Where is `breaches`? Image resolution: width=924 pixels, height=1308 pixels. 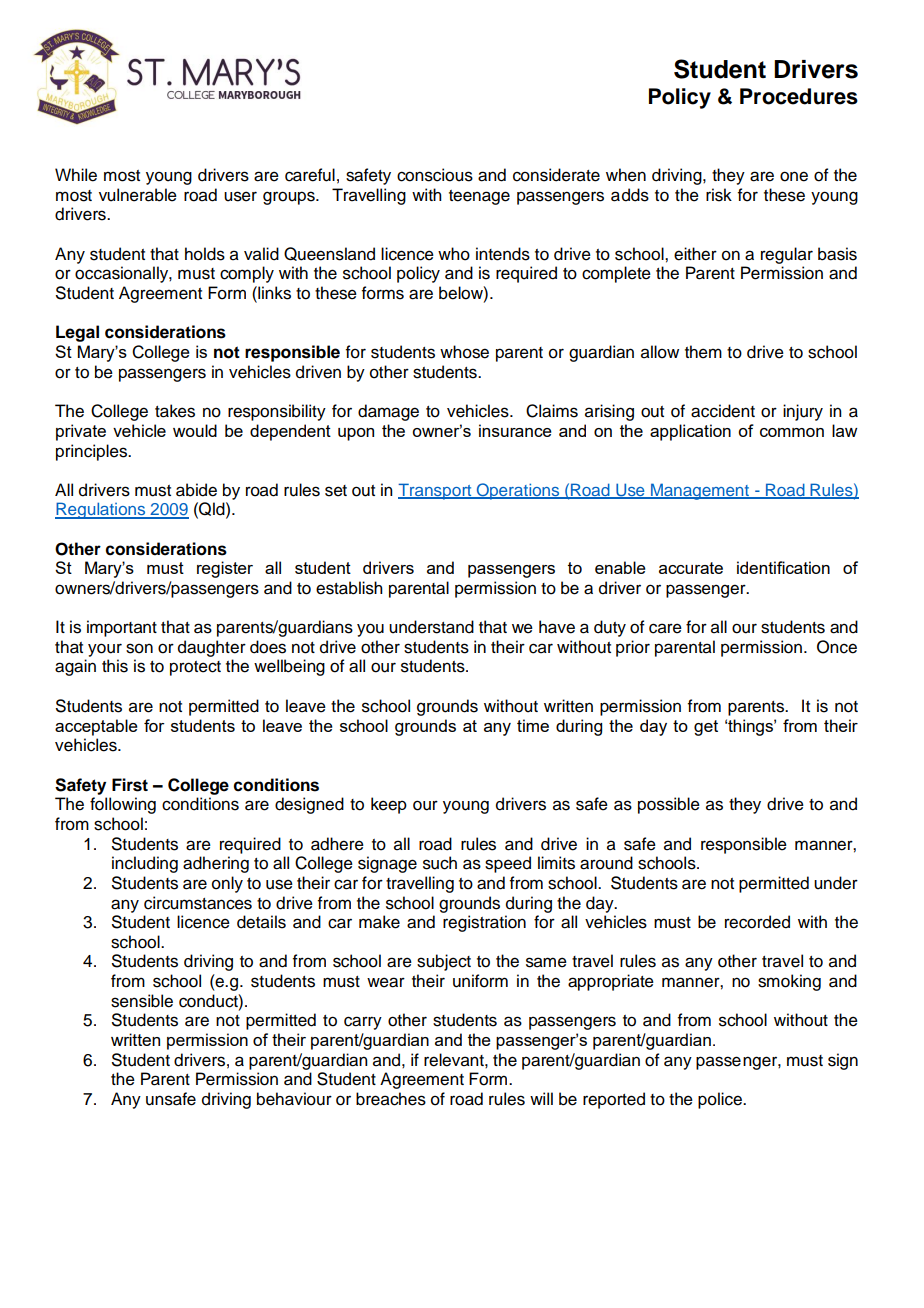 breaches is located at coordinates (391, 1099).
